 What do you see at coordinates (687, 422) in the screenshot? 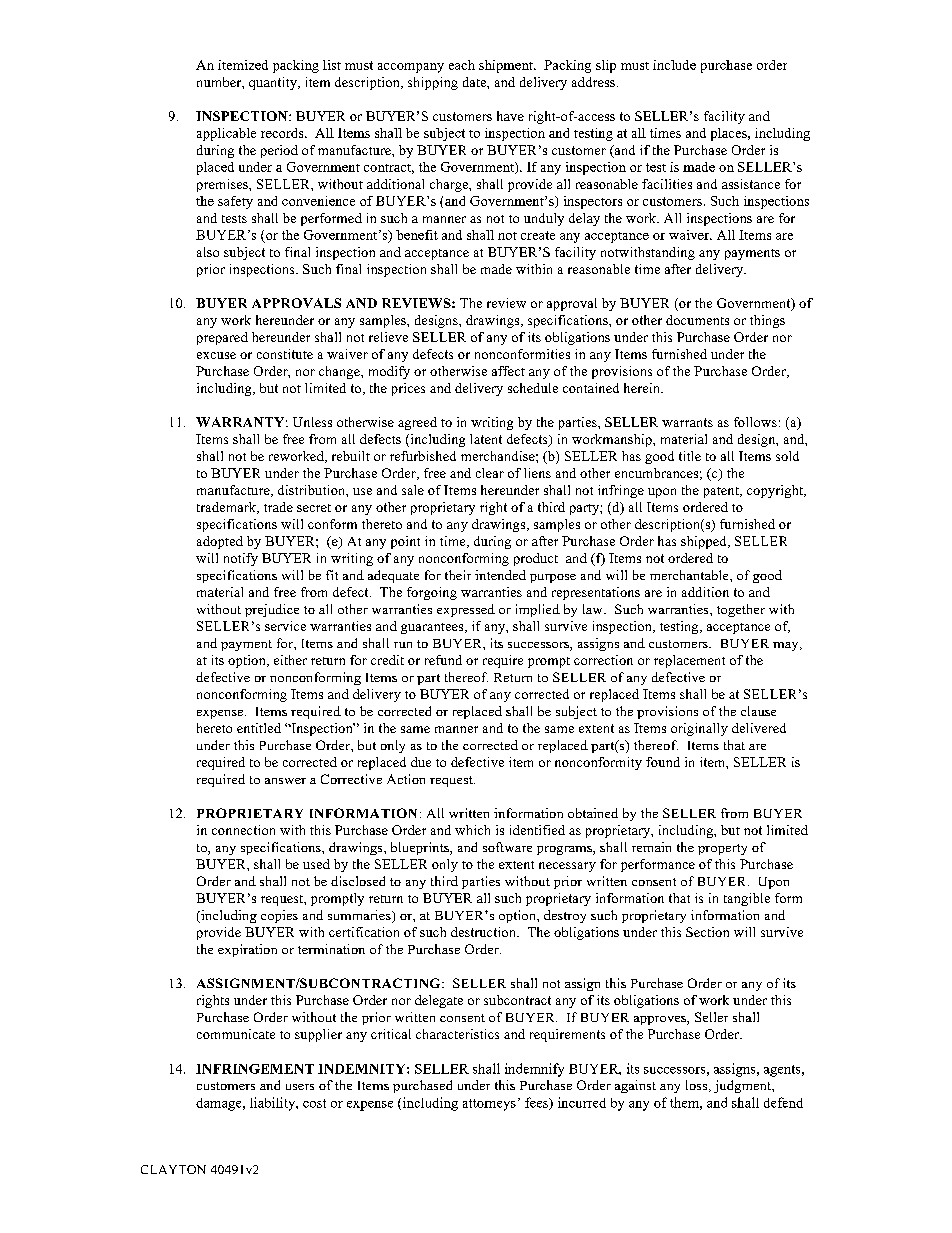
I see `warrants` at bounding box center [687, 422].
